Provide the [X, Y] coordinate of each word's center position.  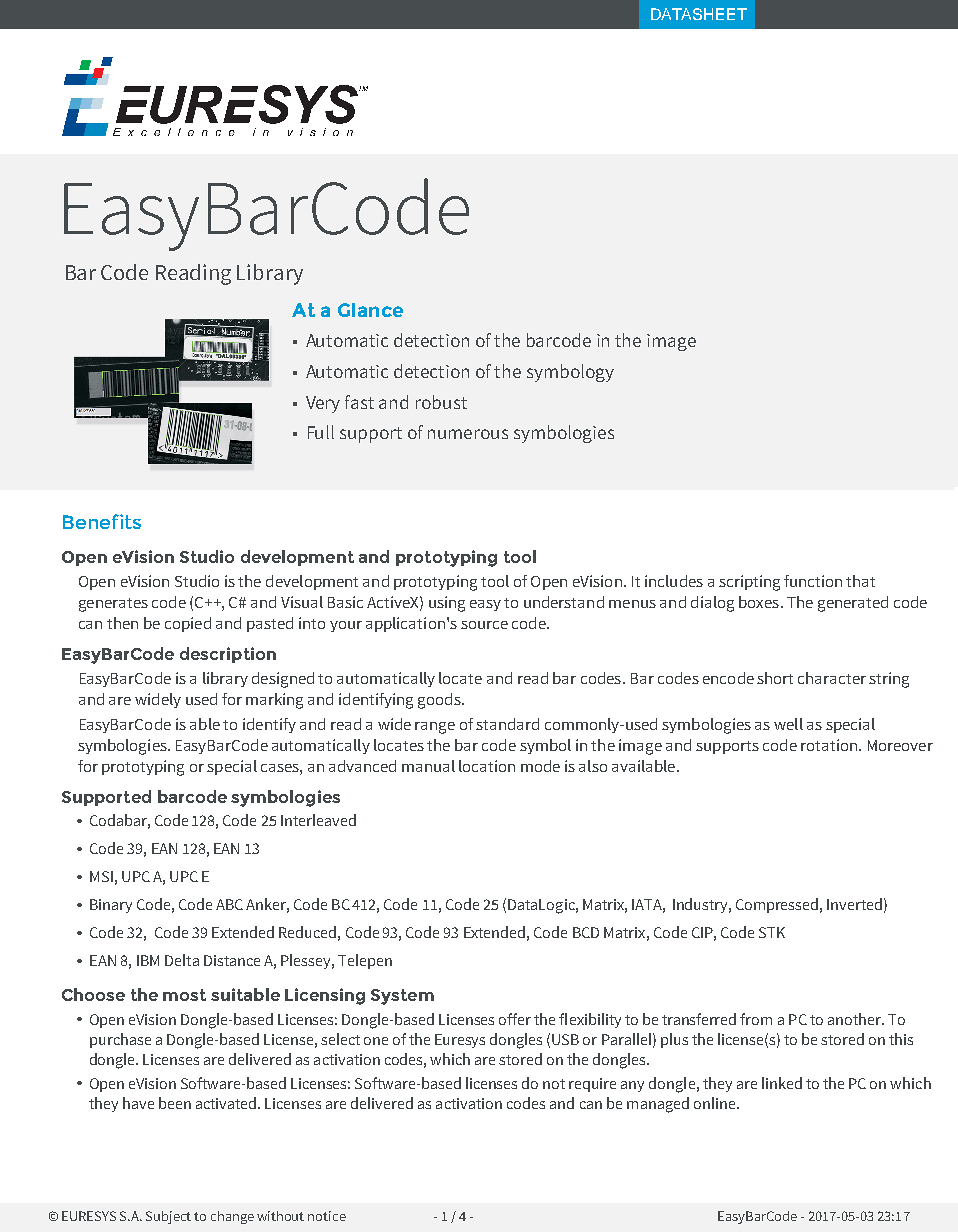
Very [323, 404]
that [860, 581]
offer [515, 1019]
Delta [182, 960]
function [813, 581]
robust [441, 402]
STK [772, 932]
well [788, 724]
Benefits [102, 521]
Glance [370, 310]
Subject [168, 1217]
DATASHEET [699, 14]
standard [507, 724]
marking [274, 701]
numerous [468, 434]
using [447, 604]
